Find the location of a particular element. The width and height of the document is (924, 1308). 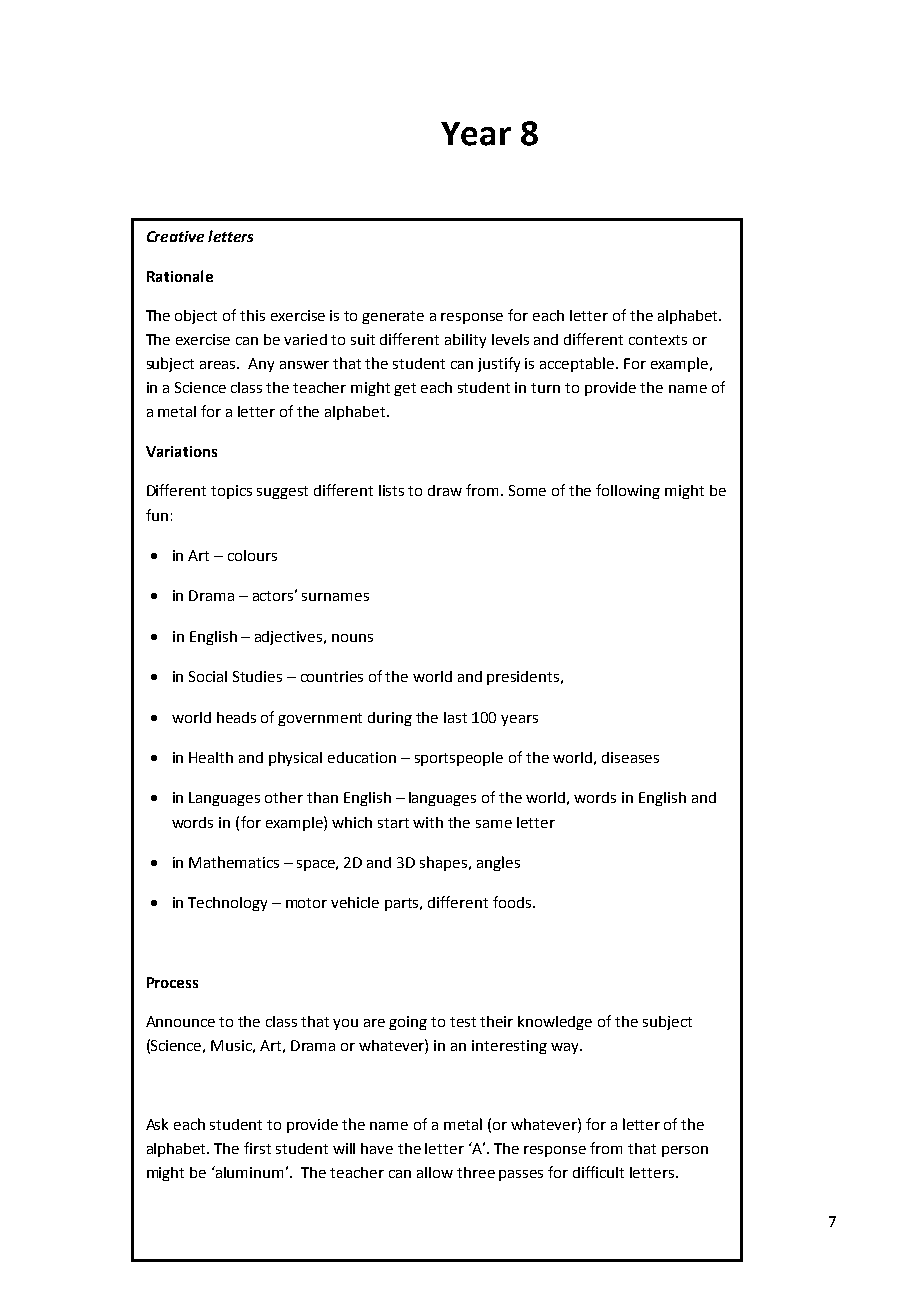

nouns is located at coordinates (352, 638).
